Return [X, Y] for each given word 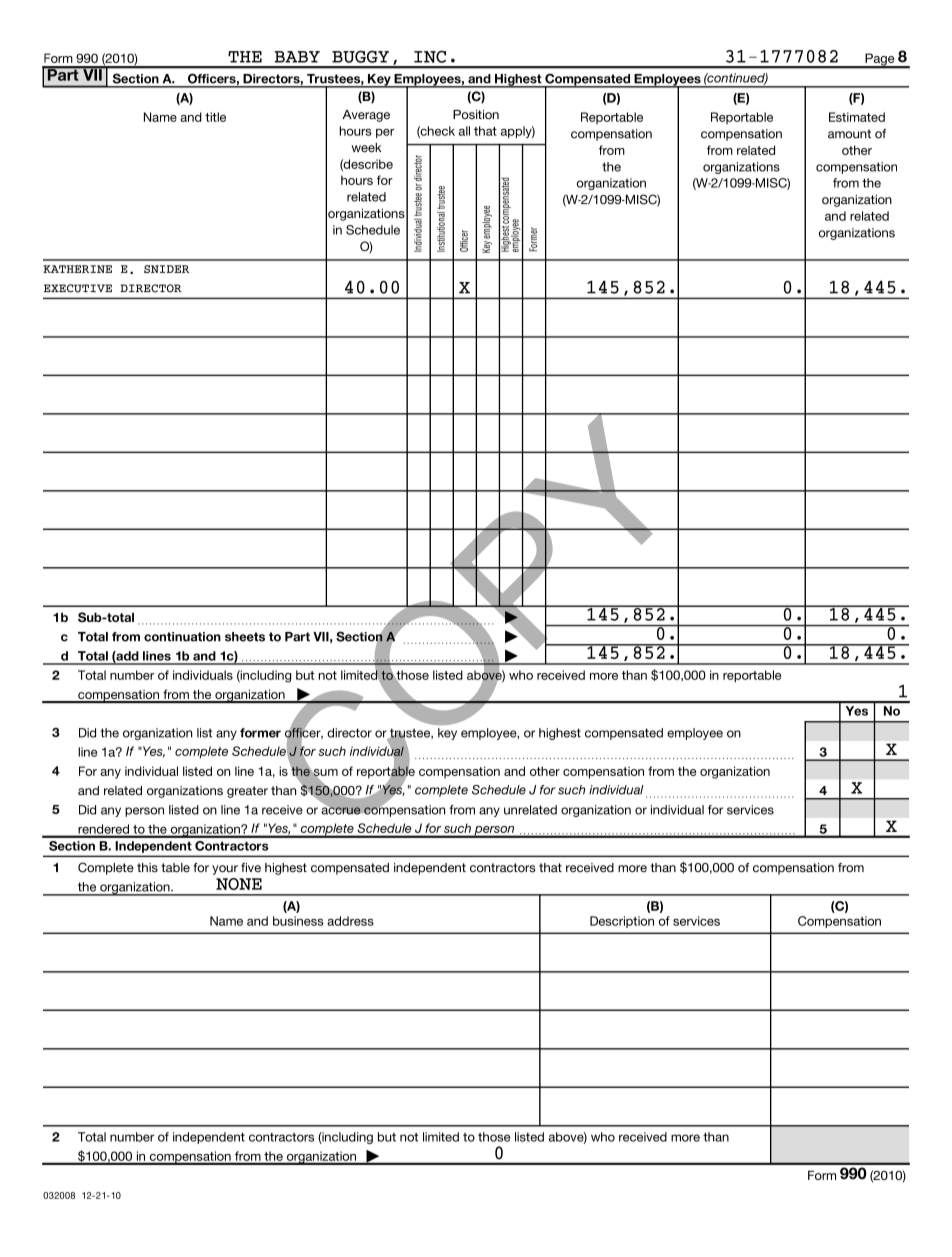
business [298, 921]
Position [476, 114]
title [215, 117]
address [350, 921]
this [147, 868]
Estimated [857, 117]
